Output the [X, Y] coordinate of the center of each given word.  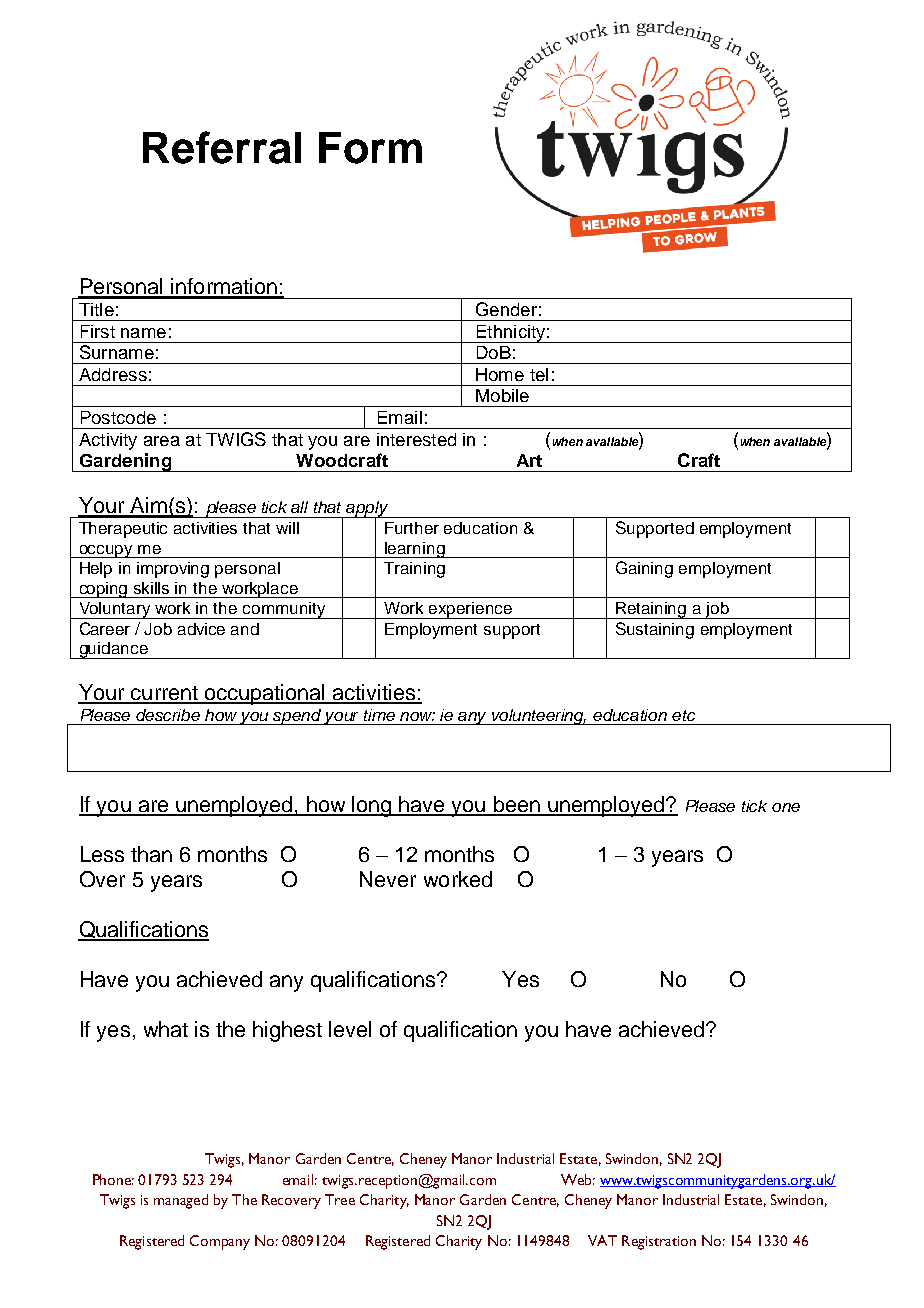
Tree [340, 1199]
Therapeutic [123, 530]
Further [412, 528]
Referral [222, 147]
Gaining [644, 569]
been [516, 805]
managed [181, 1201]
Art [529, 460]
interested [416, 439]
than [151, 854]
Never [388, 879]
